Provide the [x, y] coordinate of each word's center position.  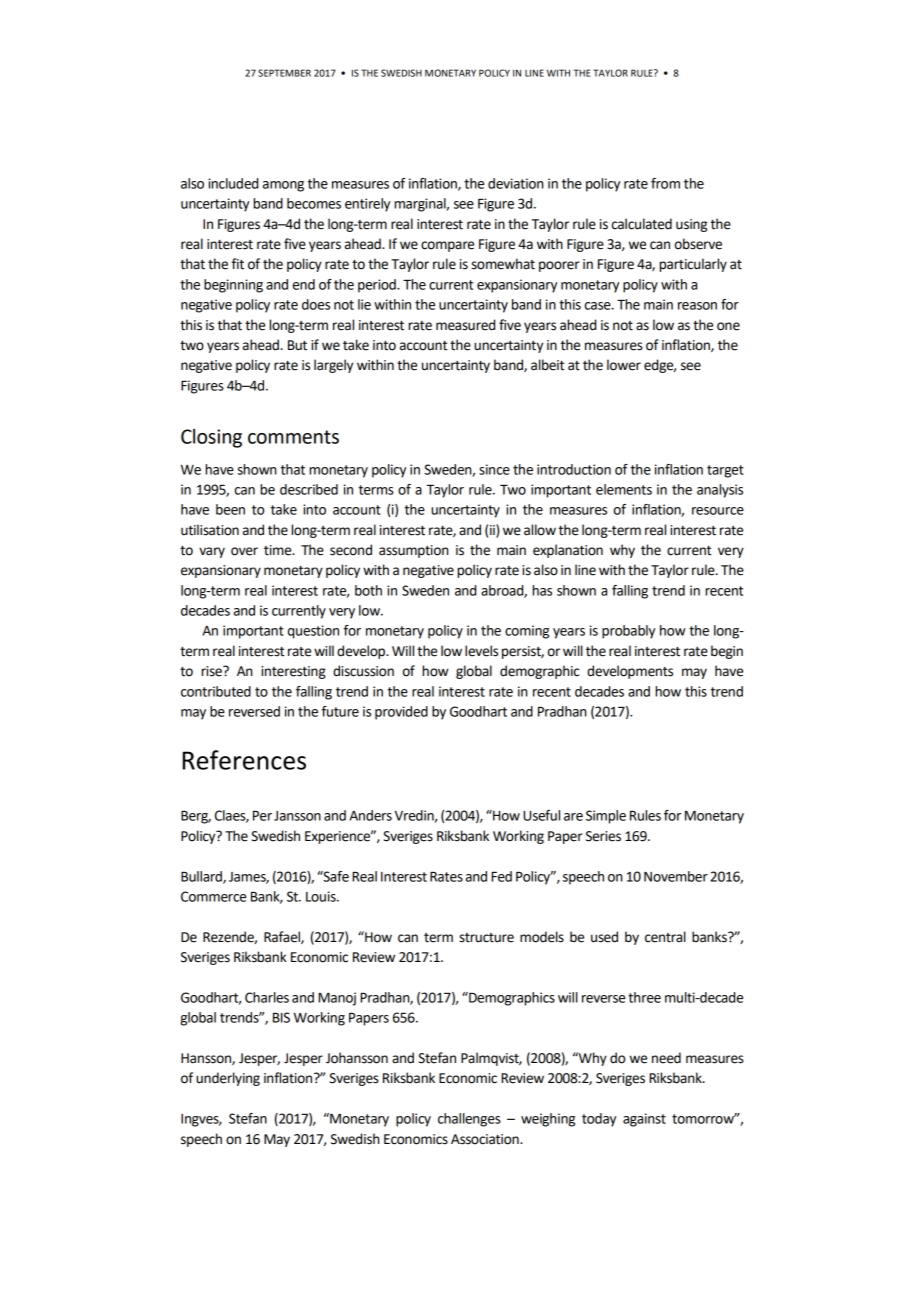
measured [465, 325]
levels [481, 651]
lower [624, 365]
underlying [228, 1079]
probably [628, 632]
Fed [501, 876]
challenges [469, 1120]
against [644, 1120]
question [313, 632]
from [665, 183]
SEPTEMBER [284, 73]
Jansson [297, 816]
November [676, 876]
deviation [515, 183]
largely [333, 366]
